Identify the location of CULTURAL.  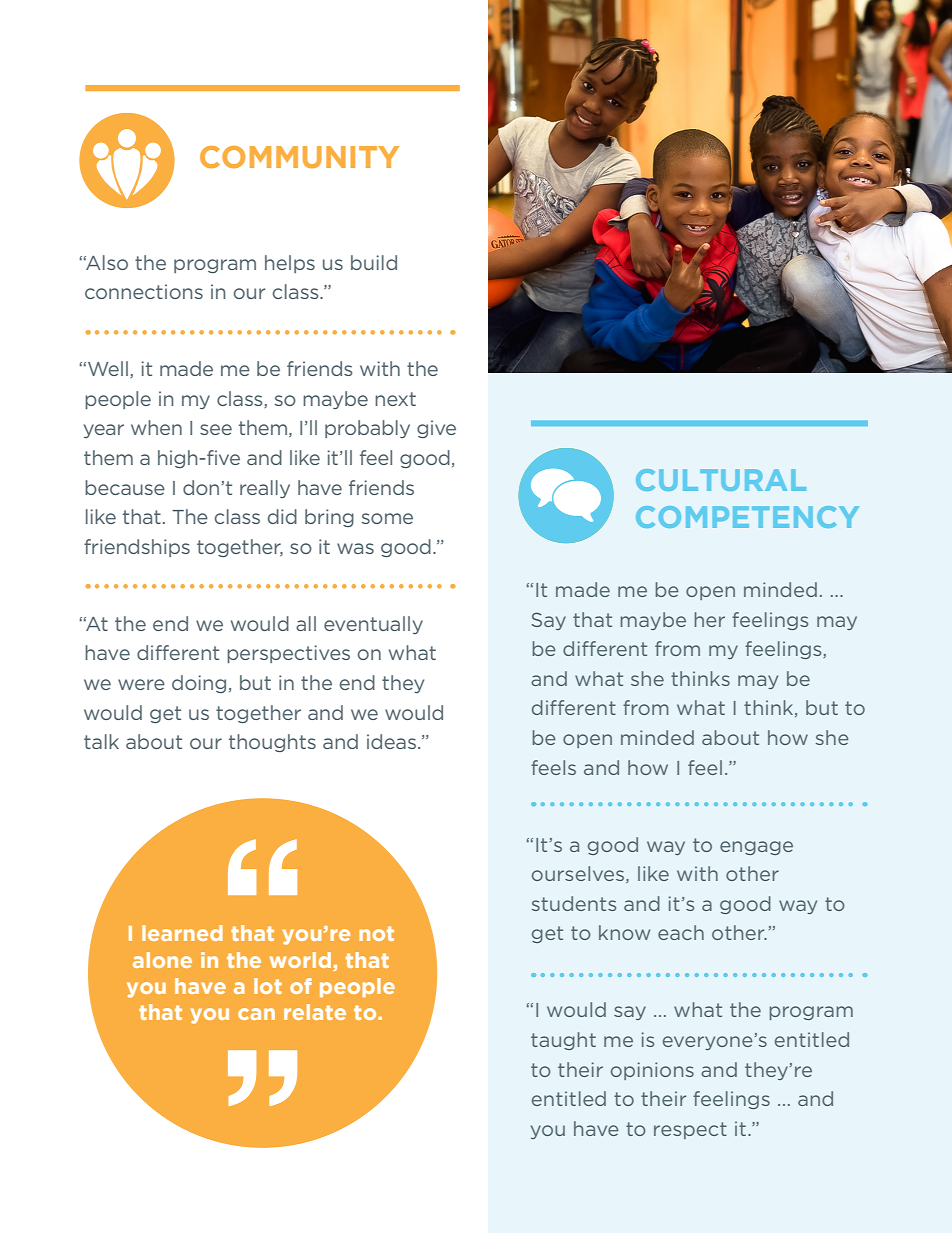
(721, 480).
